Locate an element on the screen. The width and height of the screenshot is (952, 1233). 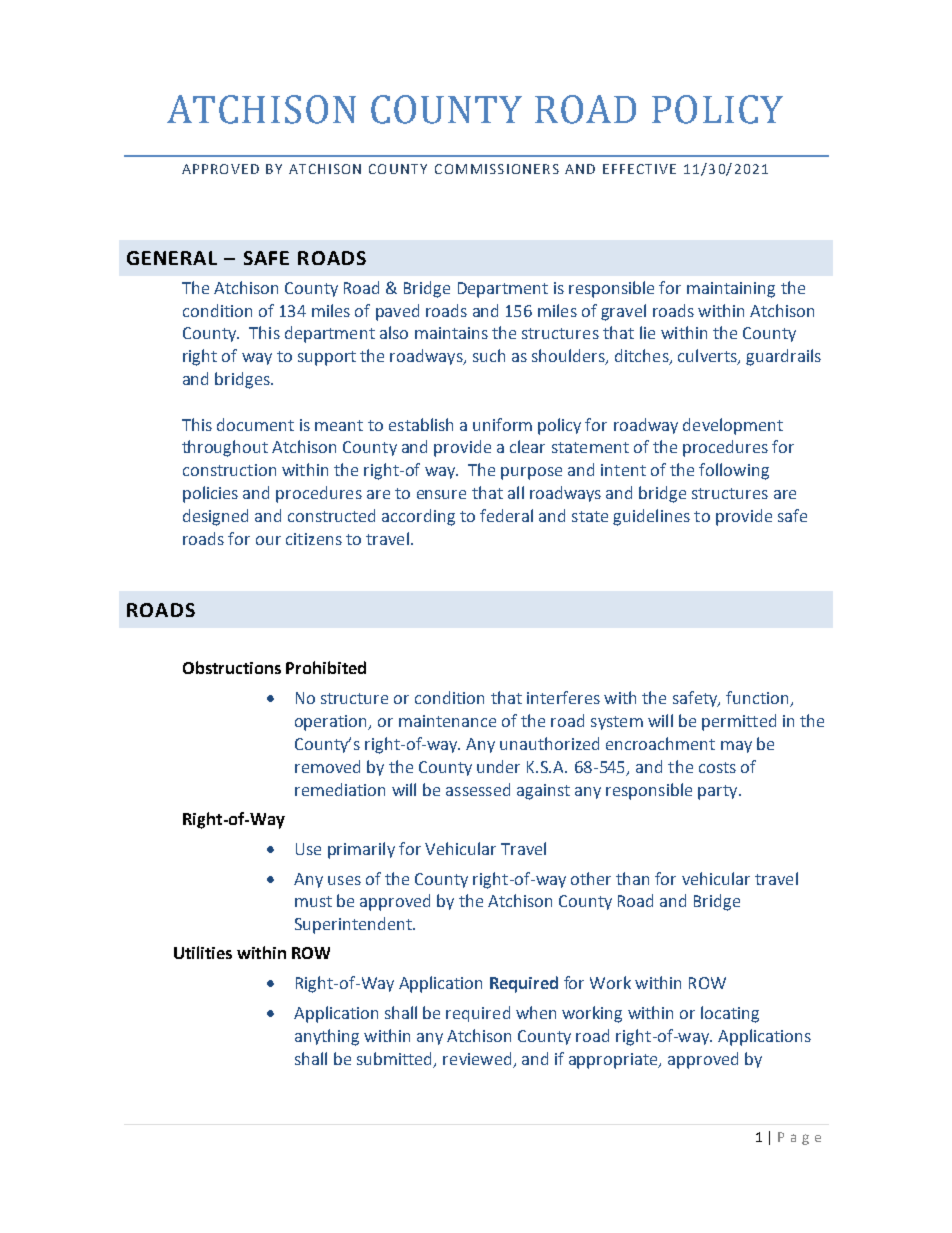
COMMISSIONERS is located at coordinates (497, 169).
